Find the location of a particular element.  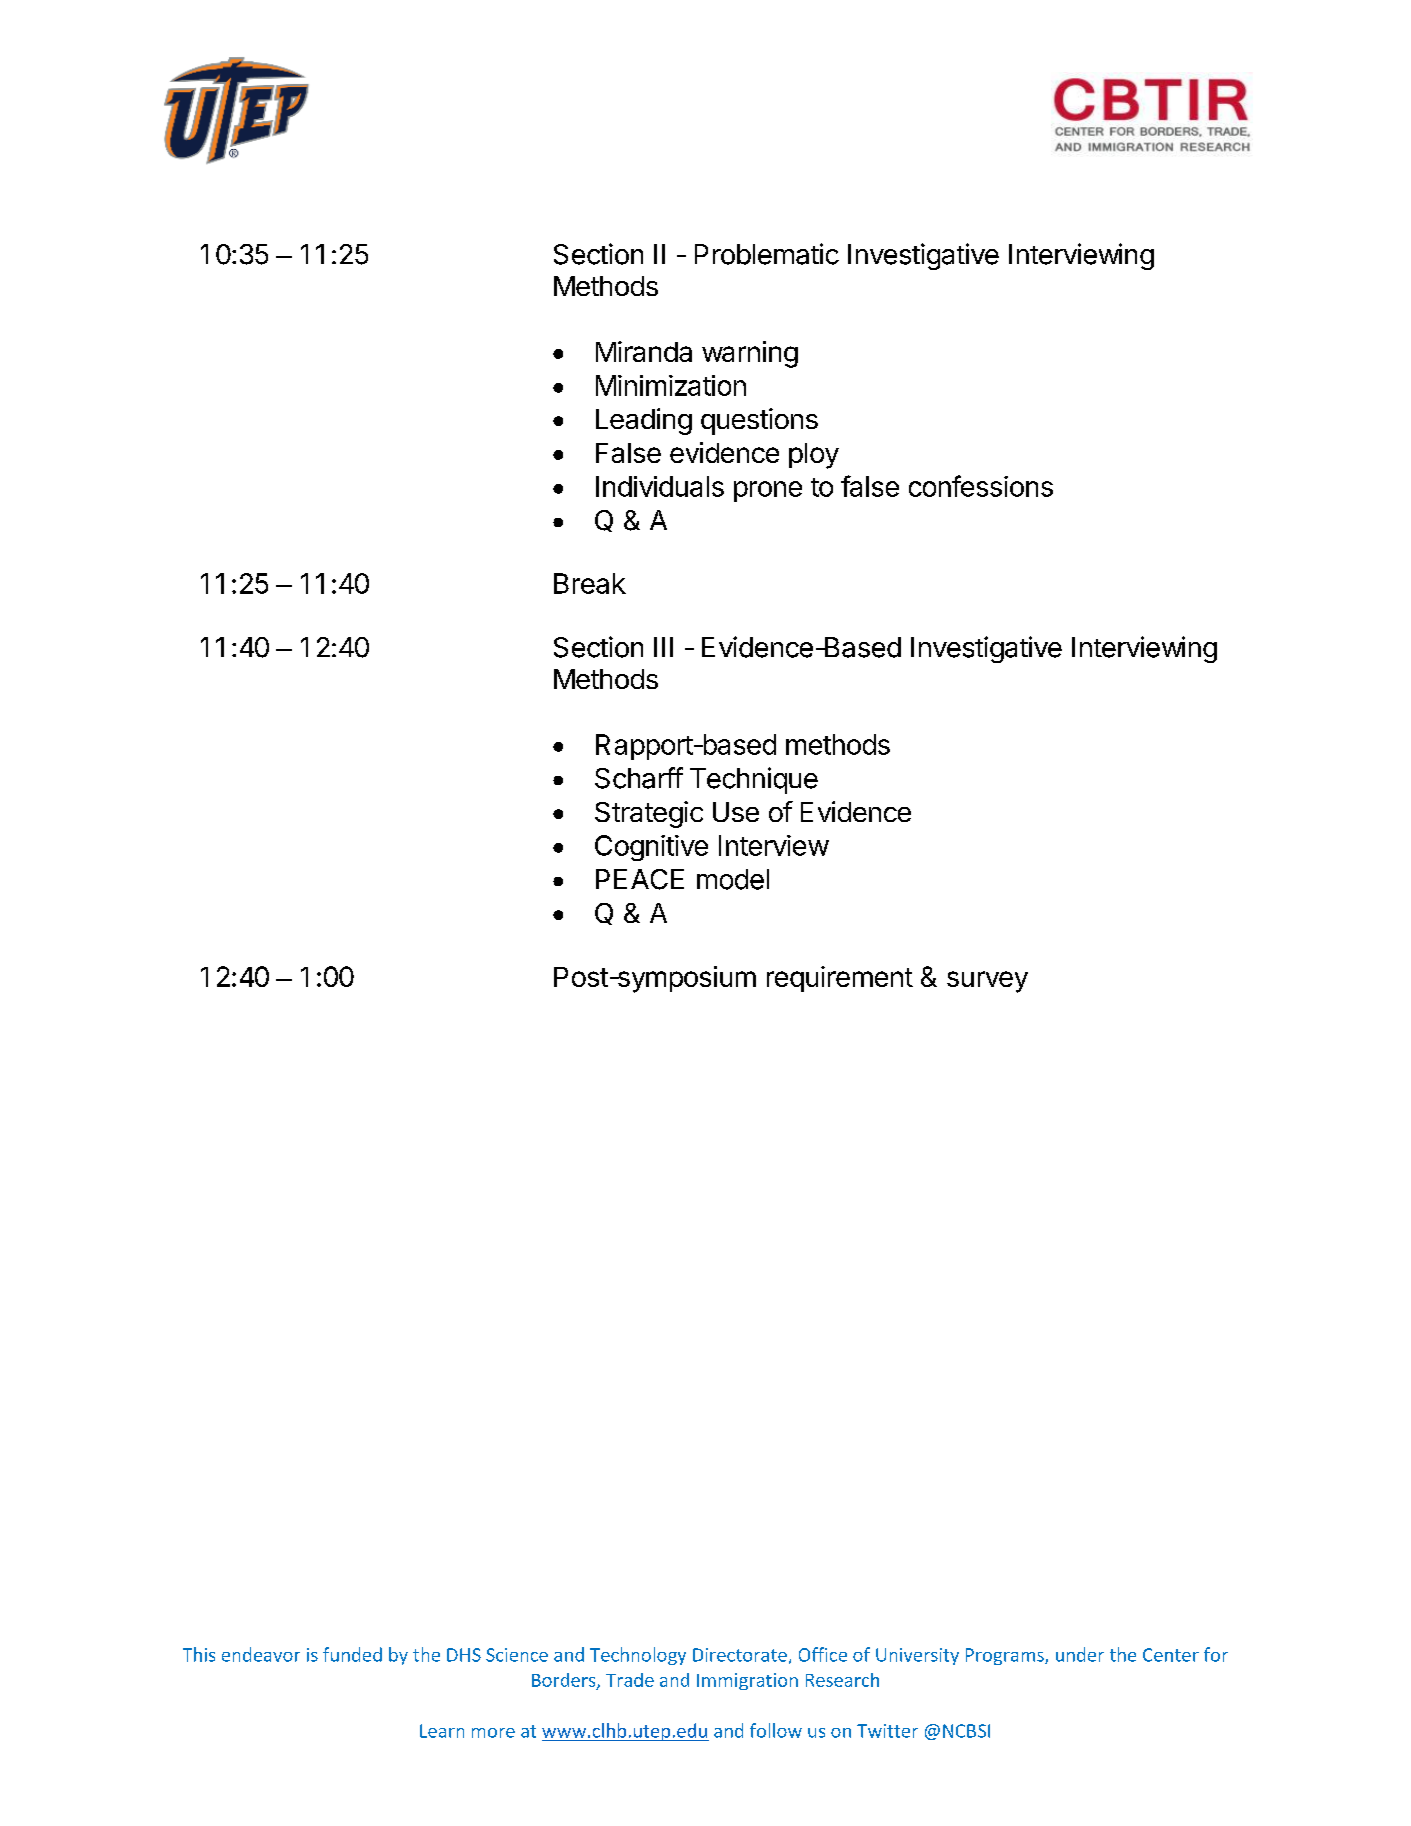

funded is located at coordinates (352, 1654).
